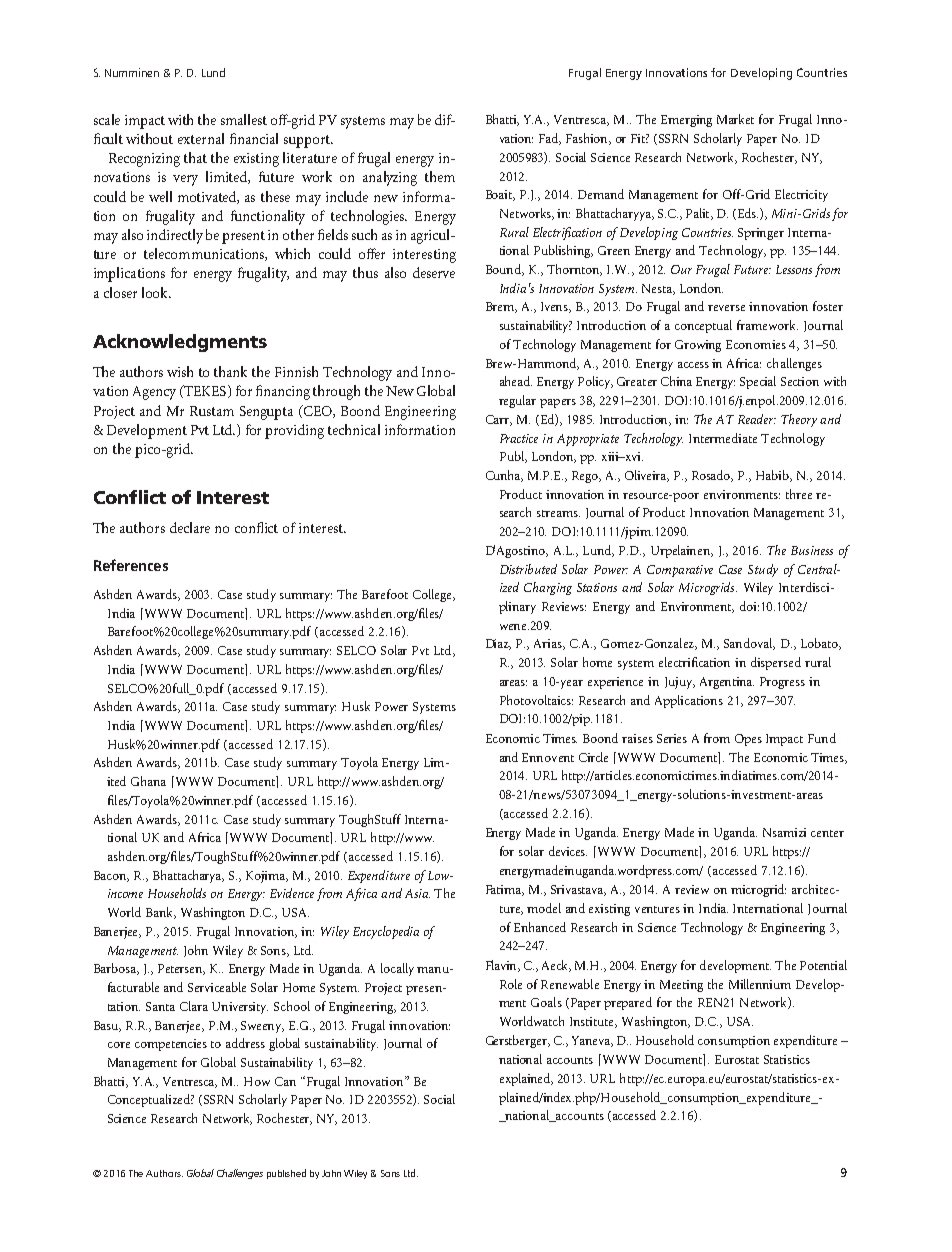 The image size is (952, 1252). What do you see at coordinates (292, 893) in the page?
I see `Evidence` at bounding box center [292, 893].
